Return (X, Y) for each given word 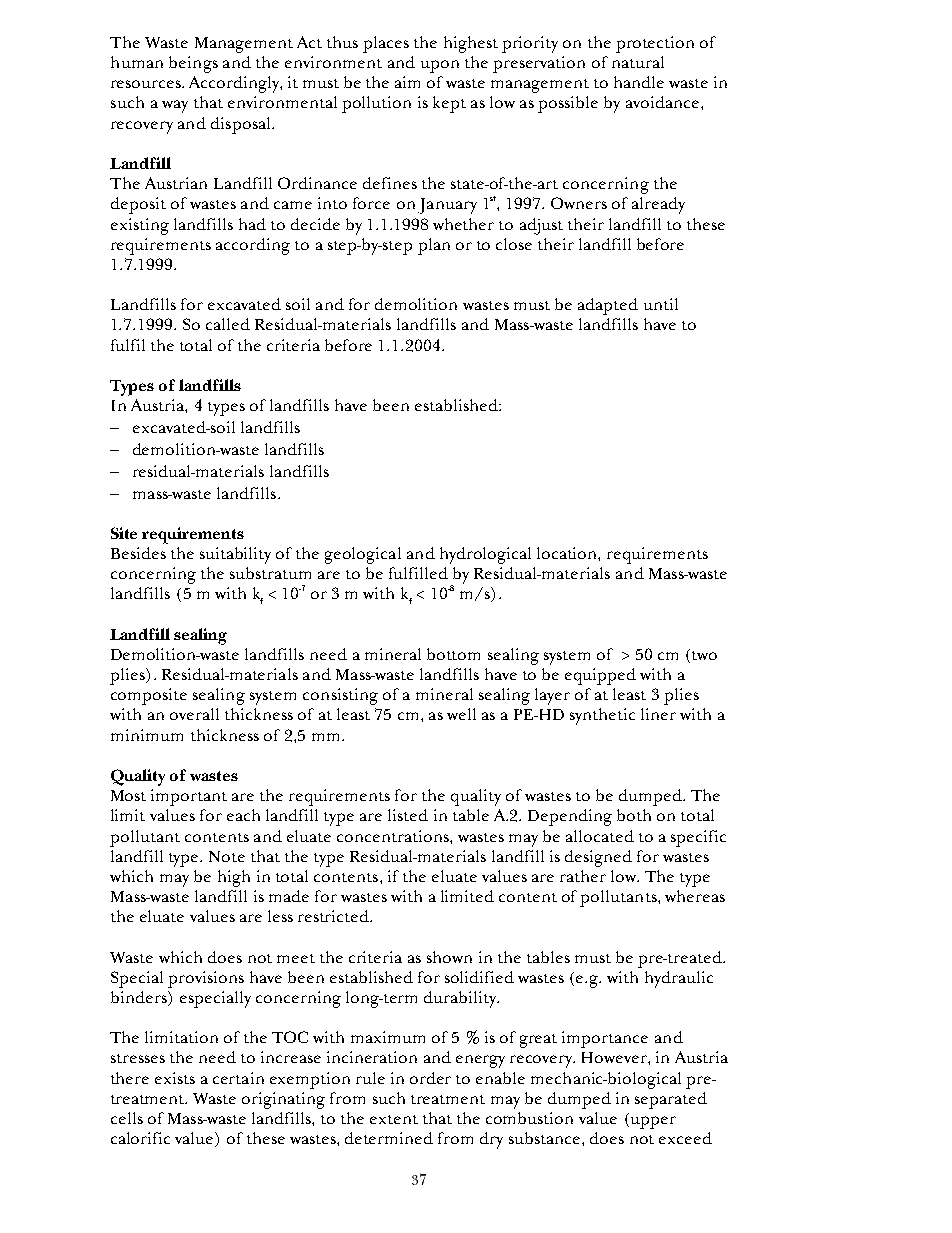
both (634, 815)
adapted (608, 306)
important (189, 797)
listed (408, 815)
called (228, 324)
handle (639, 82)
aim (407, 82)
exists (175, 1078)
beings (193, 64)
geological (363, 555)
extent (394, 1119)
